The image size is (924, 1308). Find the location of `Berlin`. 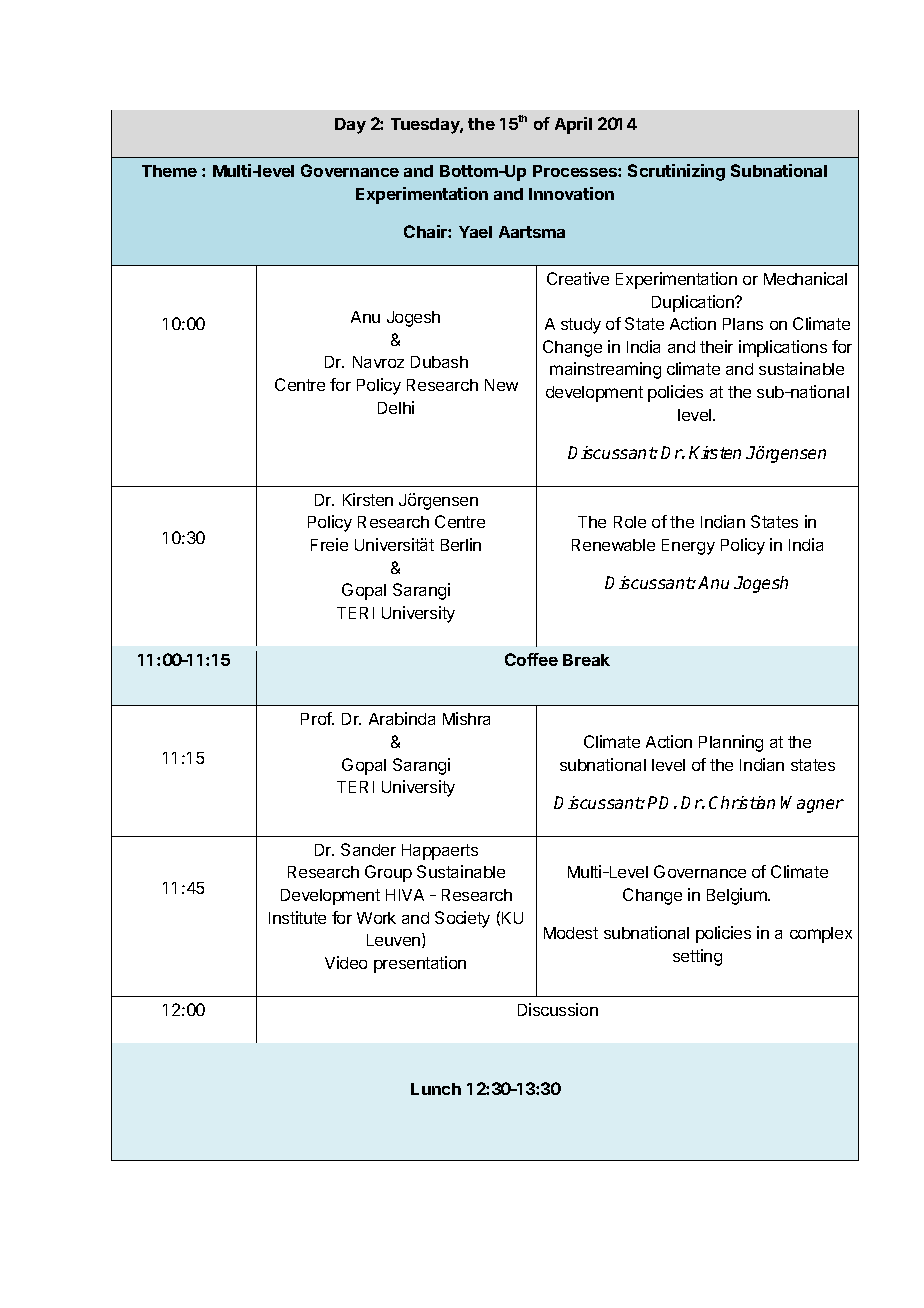

Berlin is located at coordinates (461, 544).
